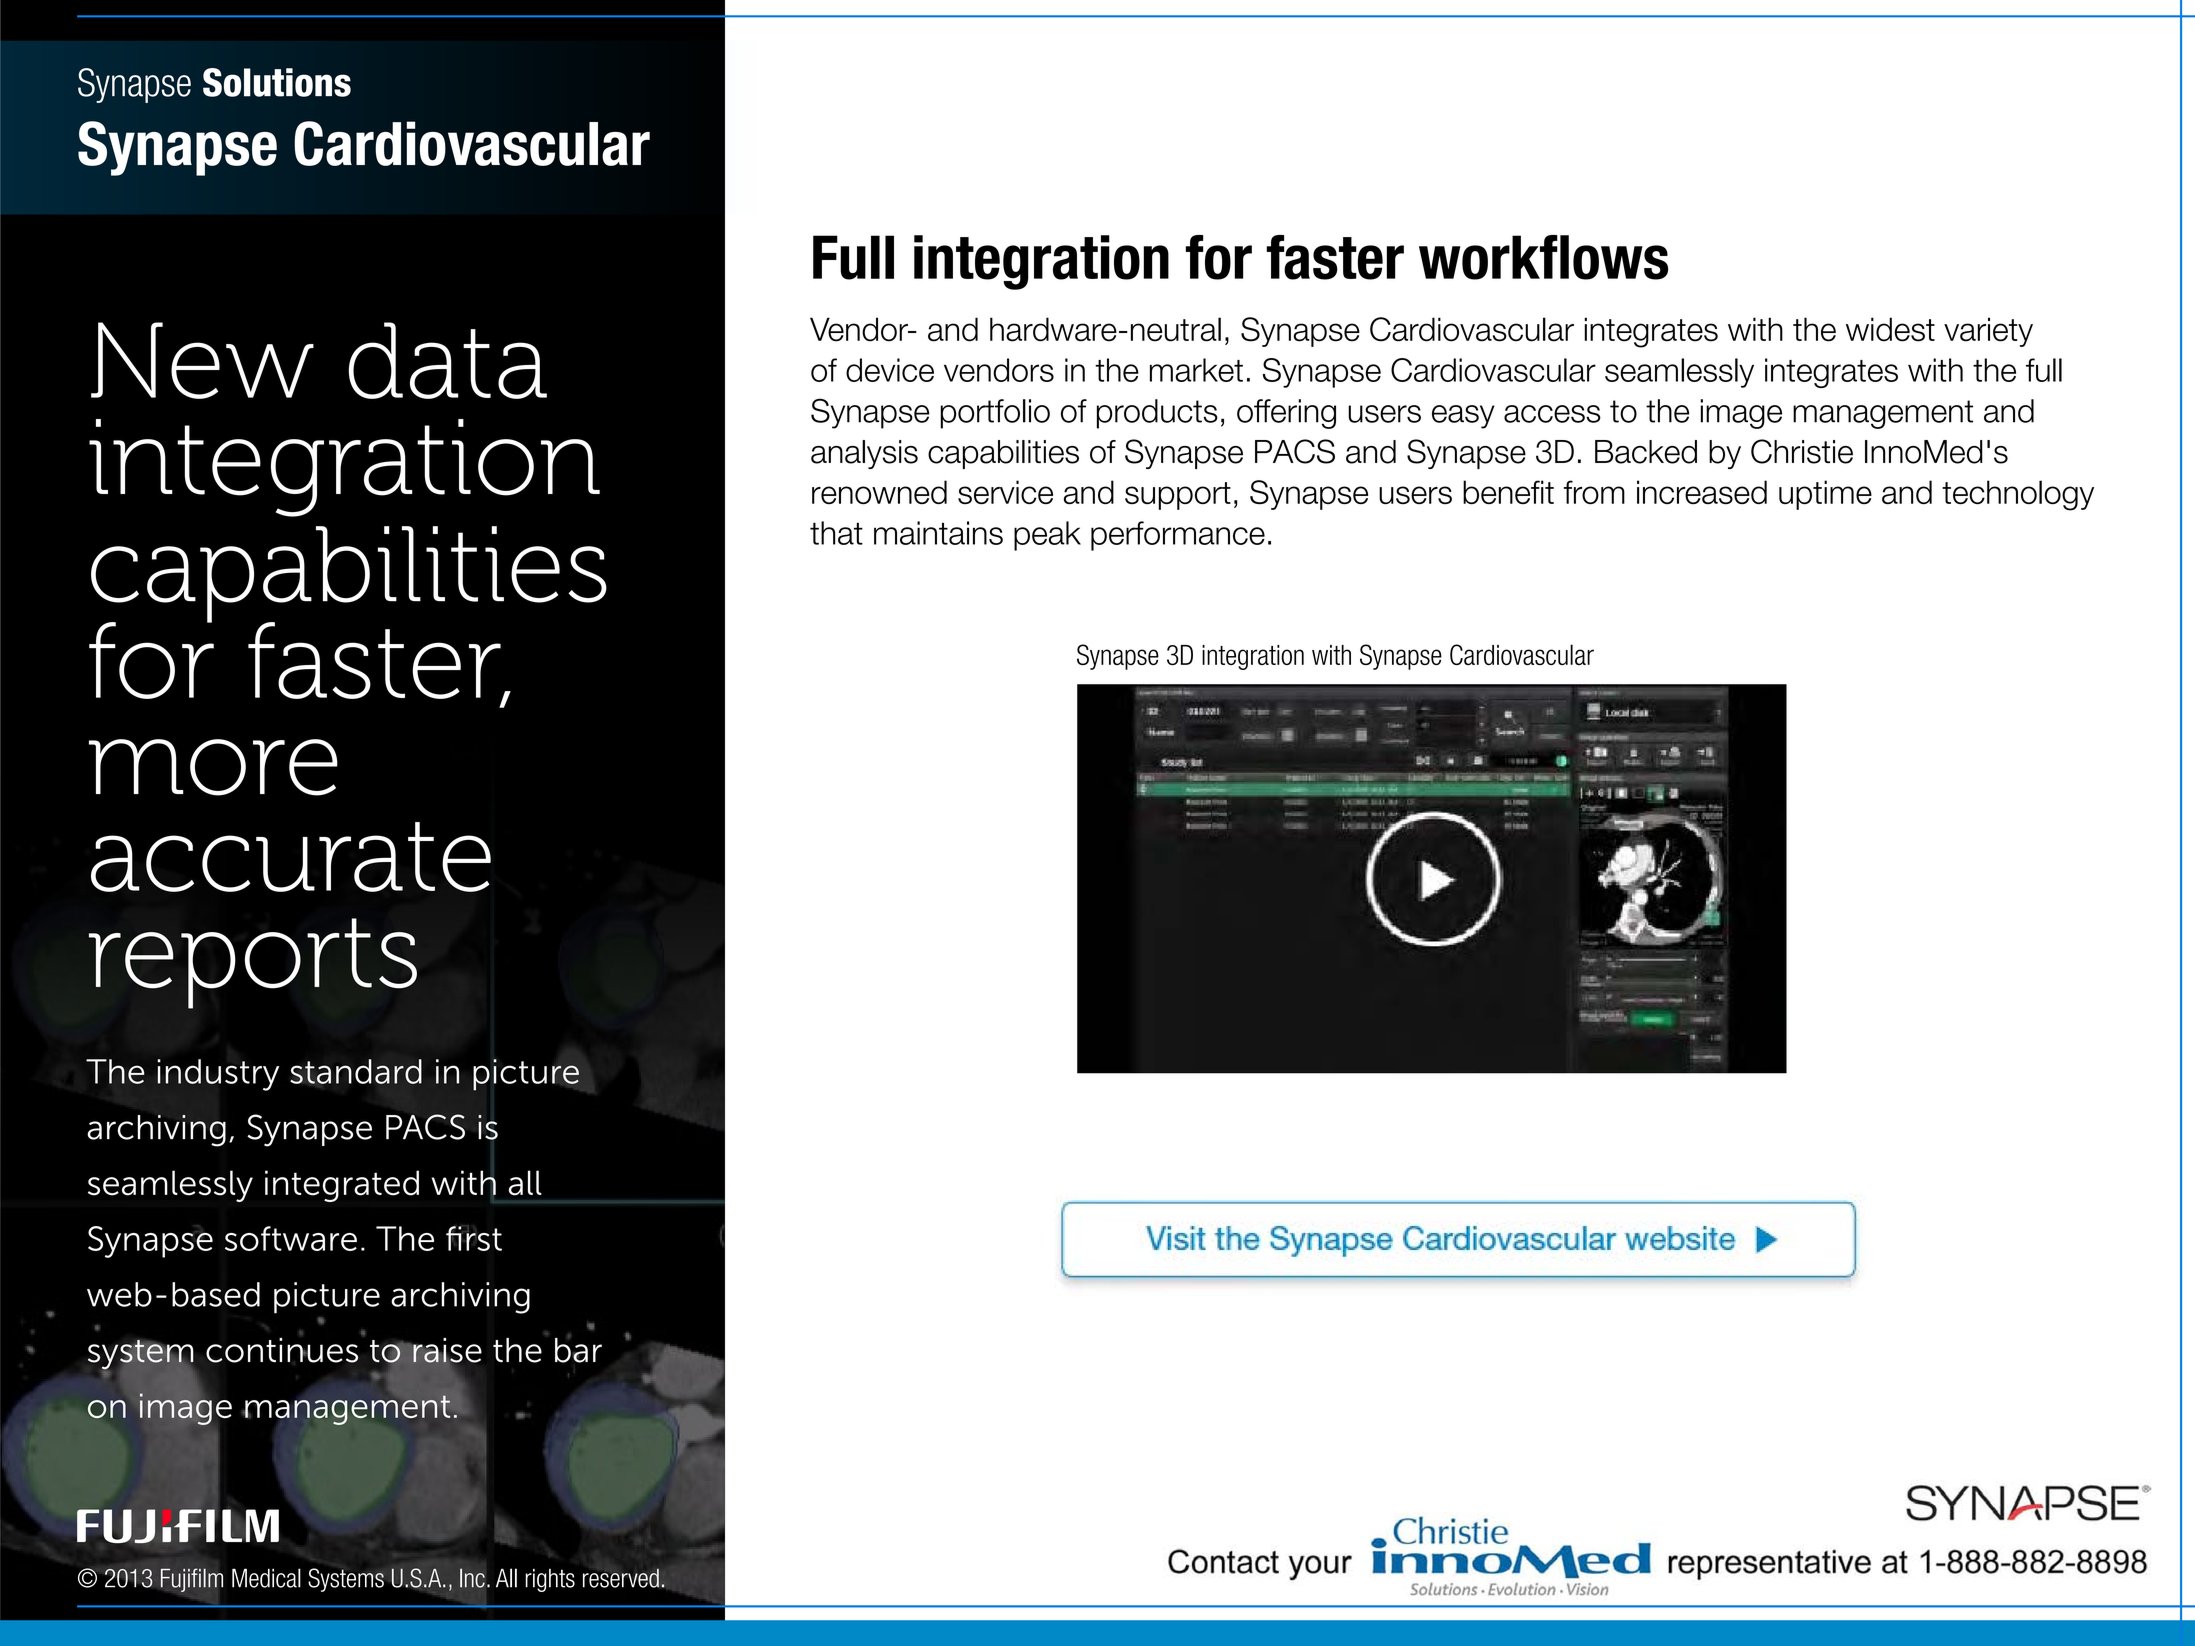  Describe the element at coordinates (291, 857) in the screenshot. I see `accurate` at that location.
